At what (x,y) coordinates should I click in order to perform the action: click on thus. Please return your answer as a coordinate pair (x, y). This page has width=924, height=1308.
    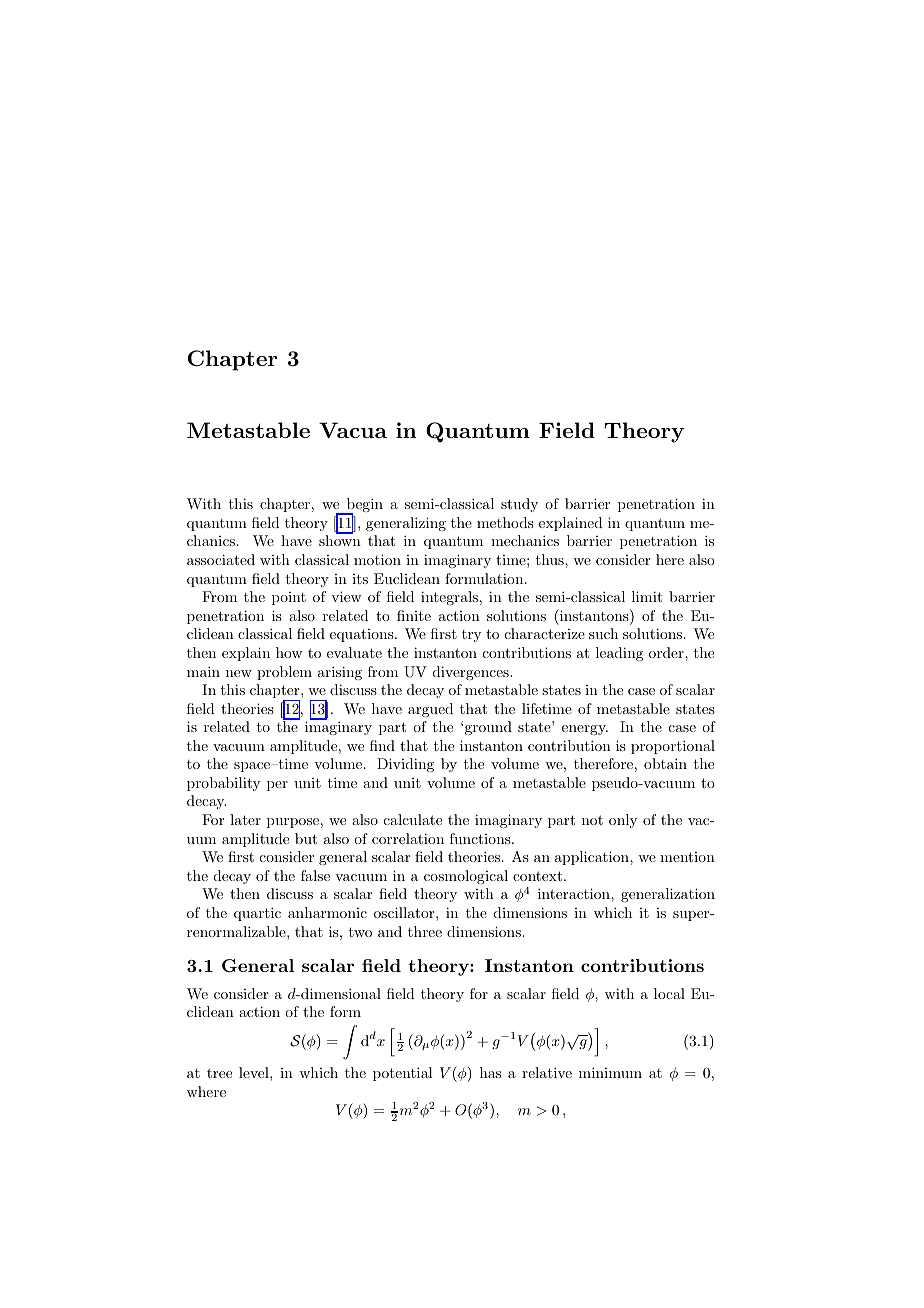
    Looking at the image, I should click on (551, 559).
